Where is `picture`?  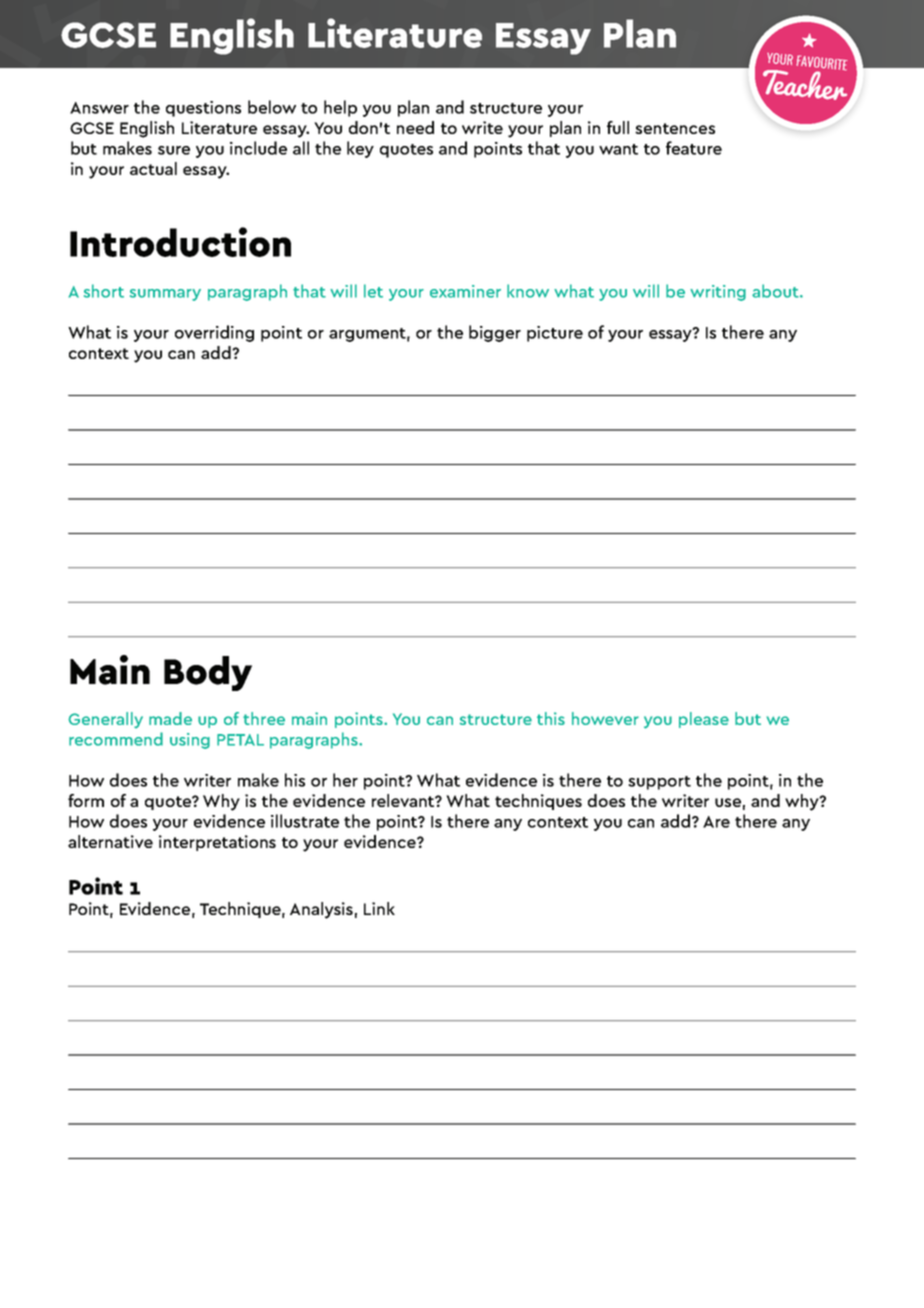
picture is located at coordinates (555, 334).
